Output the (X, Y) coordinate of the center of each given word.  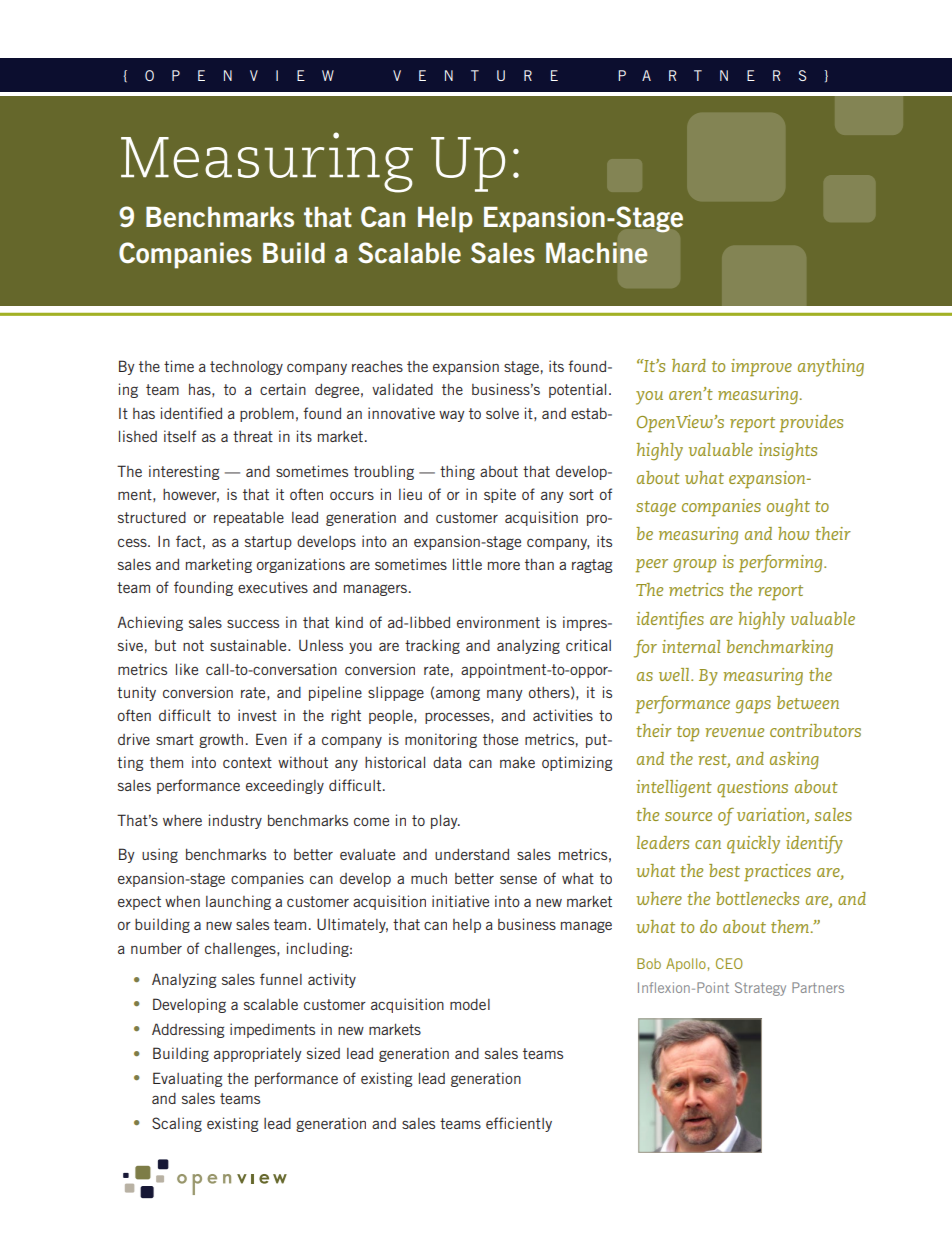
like (187, 669)
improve (761, 368)
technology (246, 368)
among (458, 695)
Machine (597, 253)
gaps (753, 707)
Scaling (177, 1124)
